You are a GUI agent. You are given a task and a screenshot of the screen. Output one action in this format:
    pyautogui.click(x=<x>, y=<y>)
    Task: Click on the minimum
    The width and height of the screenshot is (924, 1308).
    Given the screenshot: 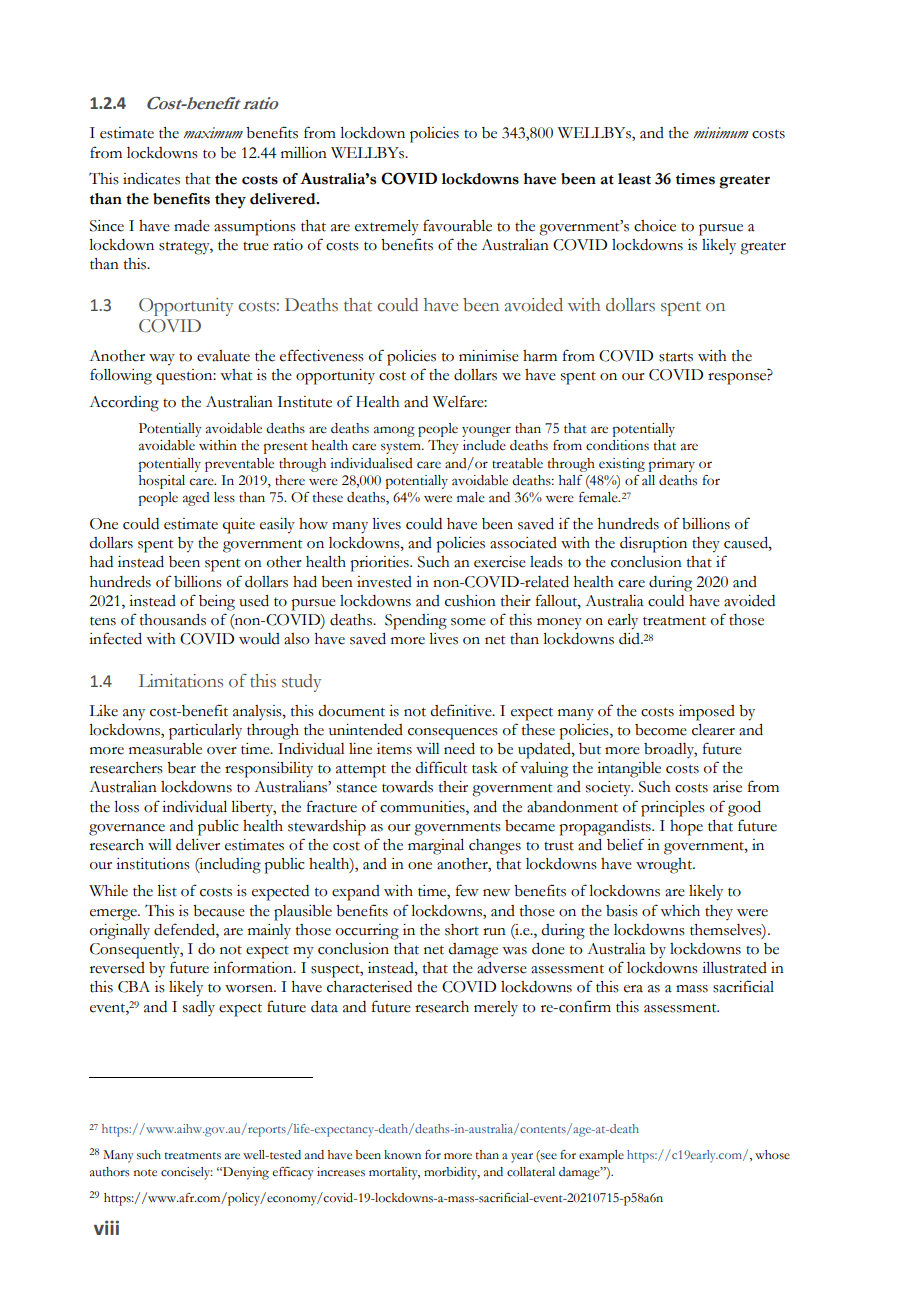 What is the action you would take?
    pyautogui.click(x=721, y=133)
